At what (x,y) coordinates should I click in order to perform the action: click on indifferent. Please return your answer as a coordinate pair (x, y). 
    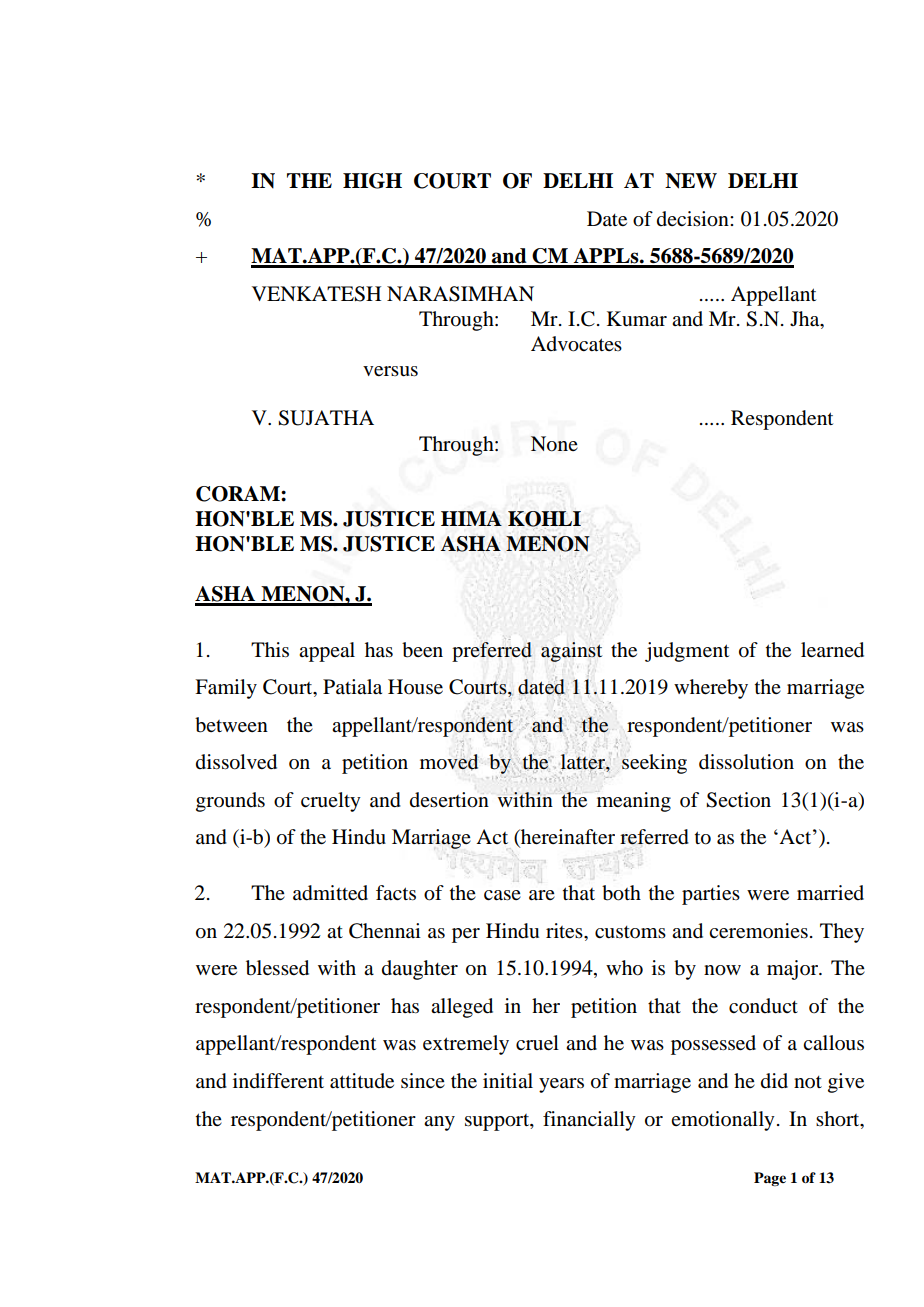
    Looking at the image, I should click on (278, 1081).
